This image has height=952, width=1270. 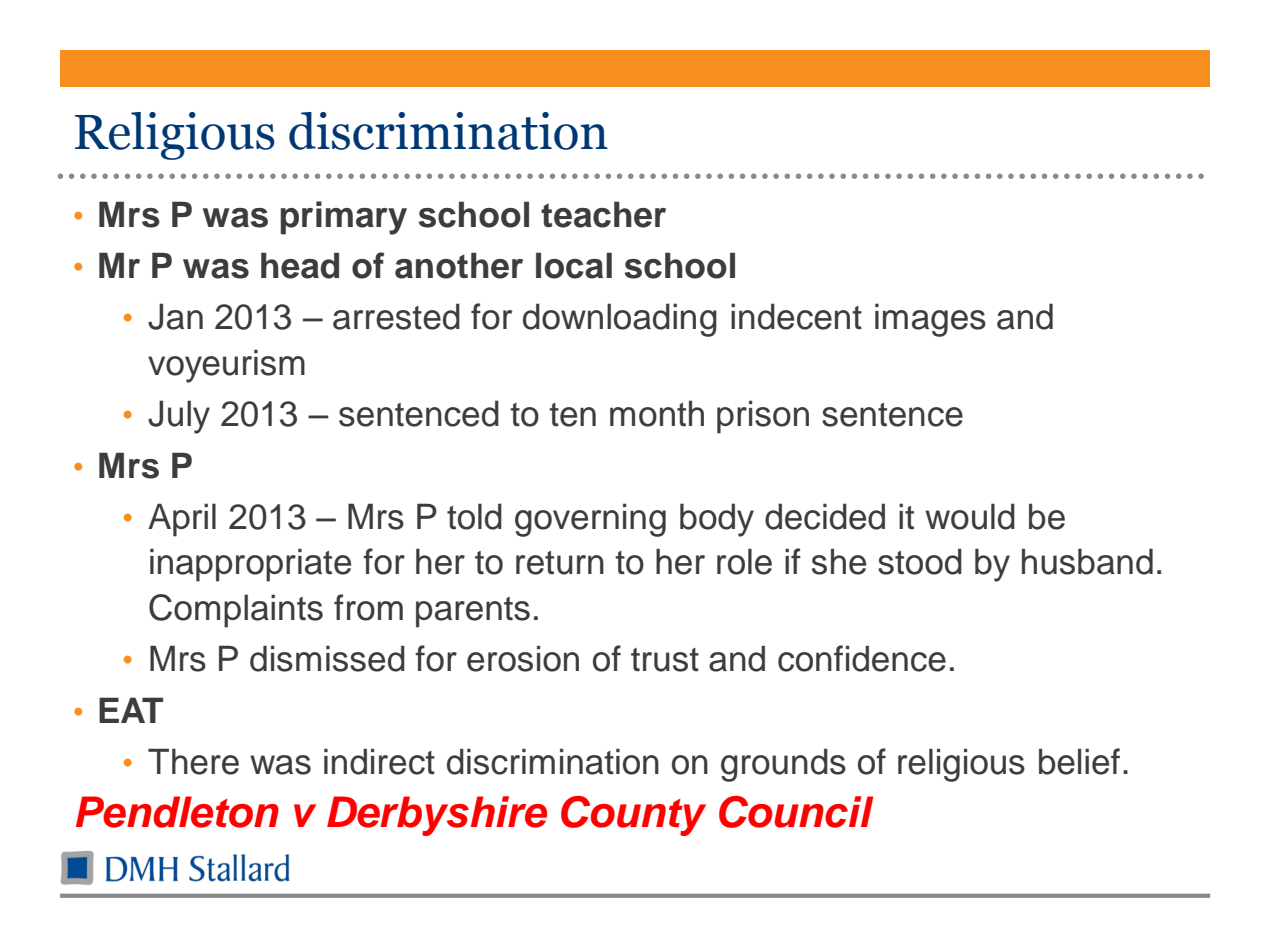 I want to click on would, so click(x=970, y=516).
